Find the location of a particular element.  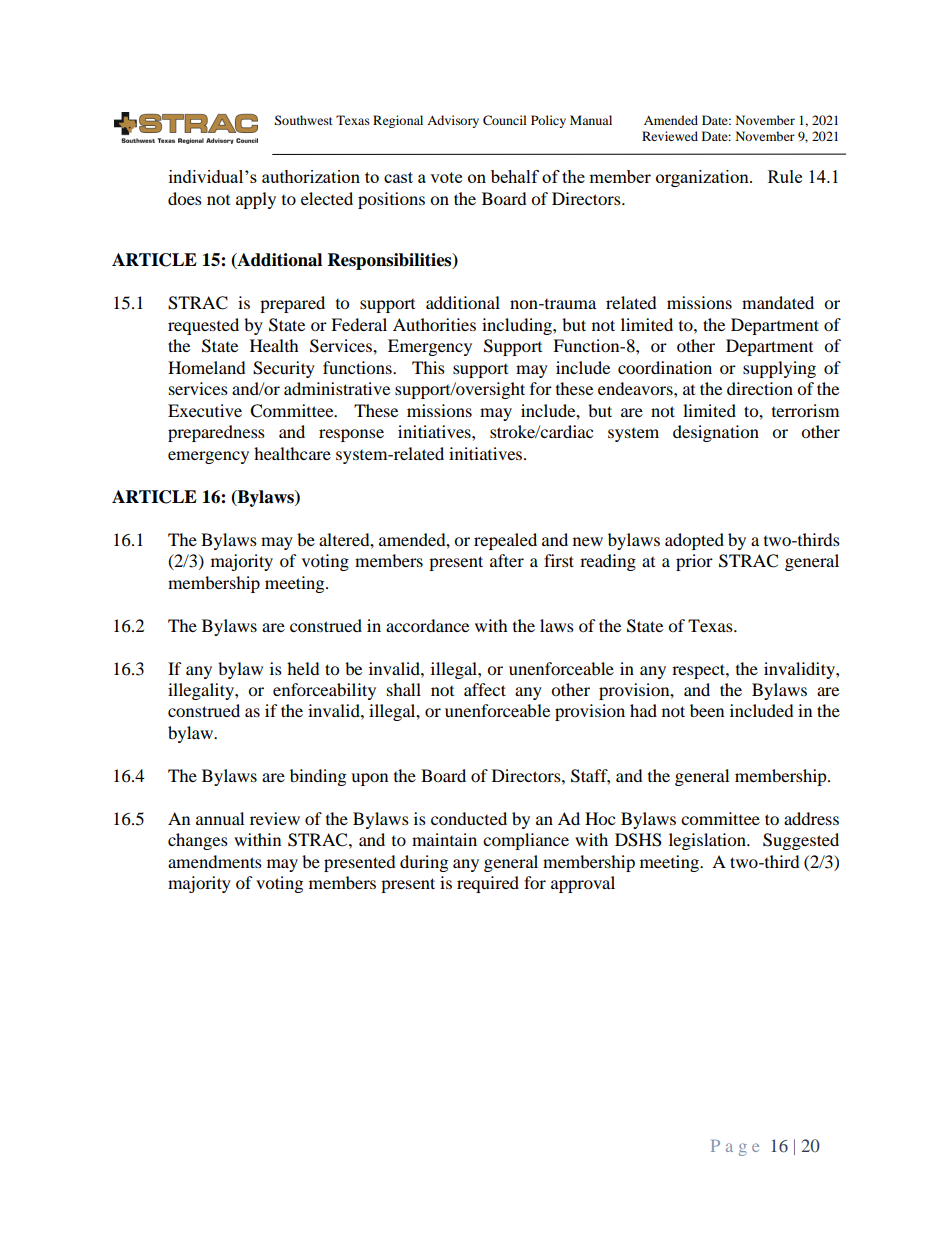

adopted is located at coordinates (694, 541).
